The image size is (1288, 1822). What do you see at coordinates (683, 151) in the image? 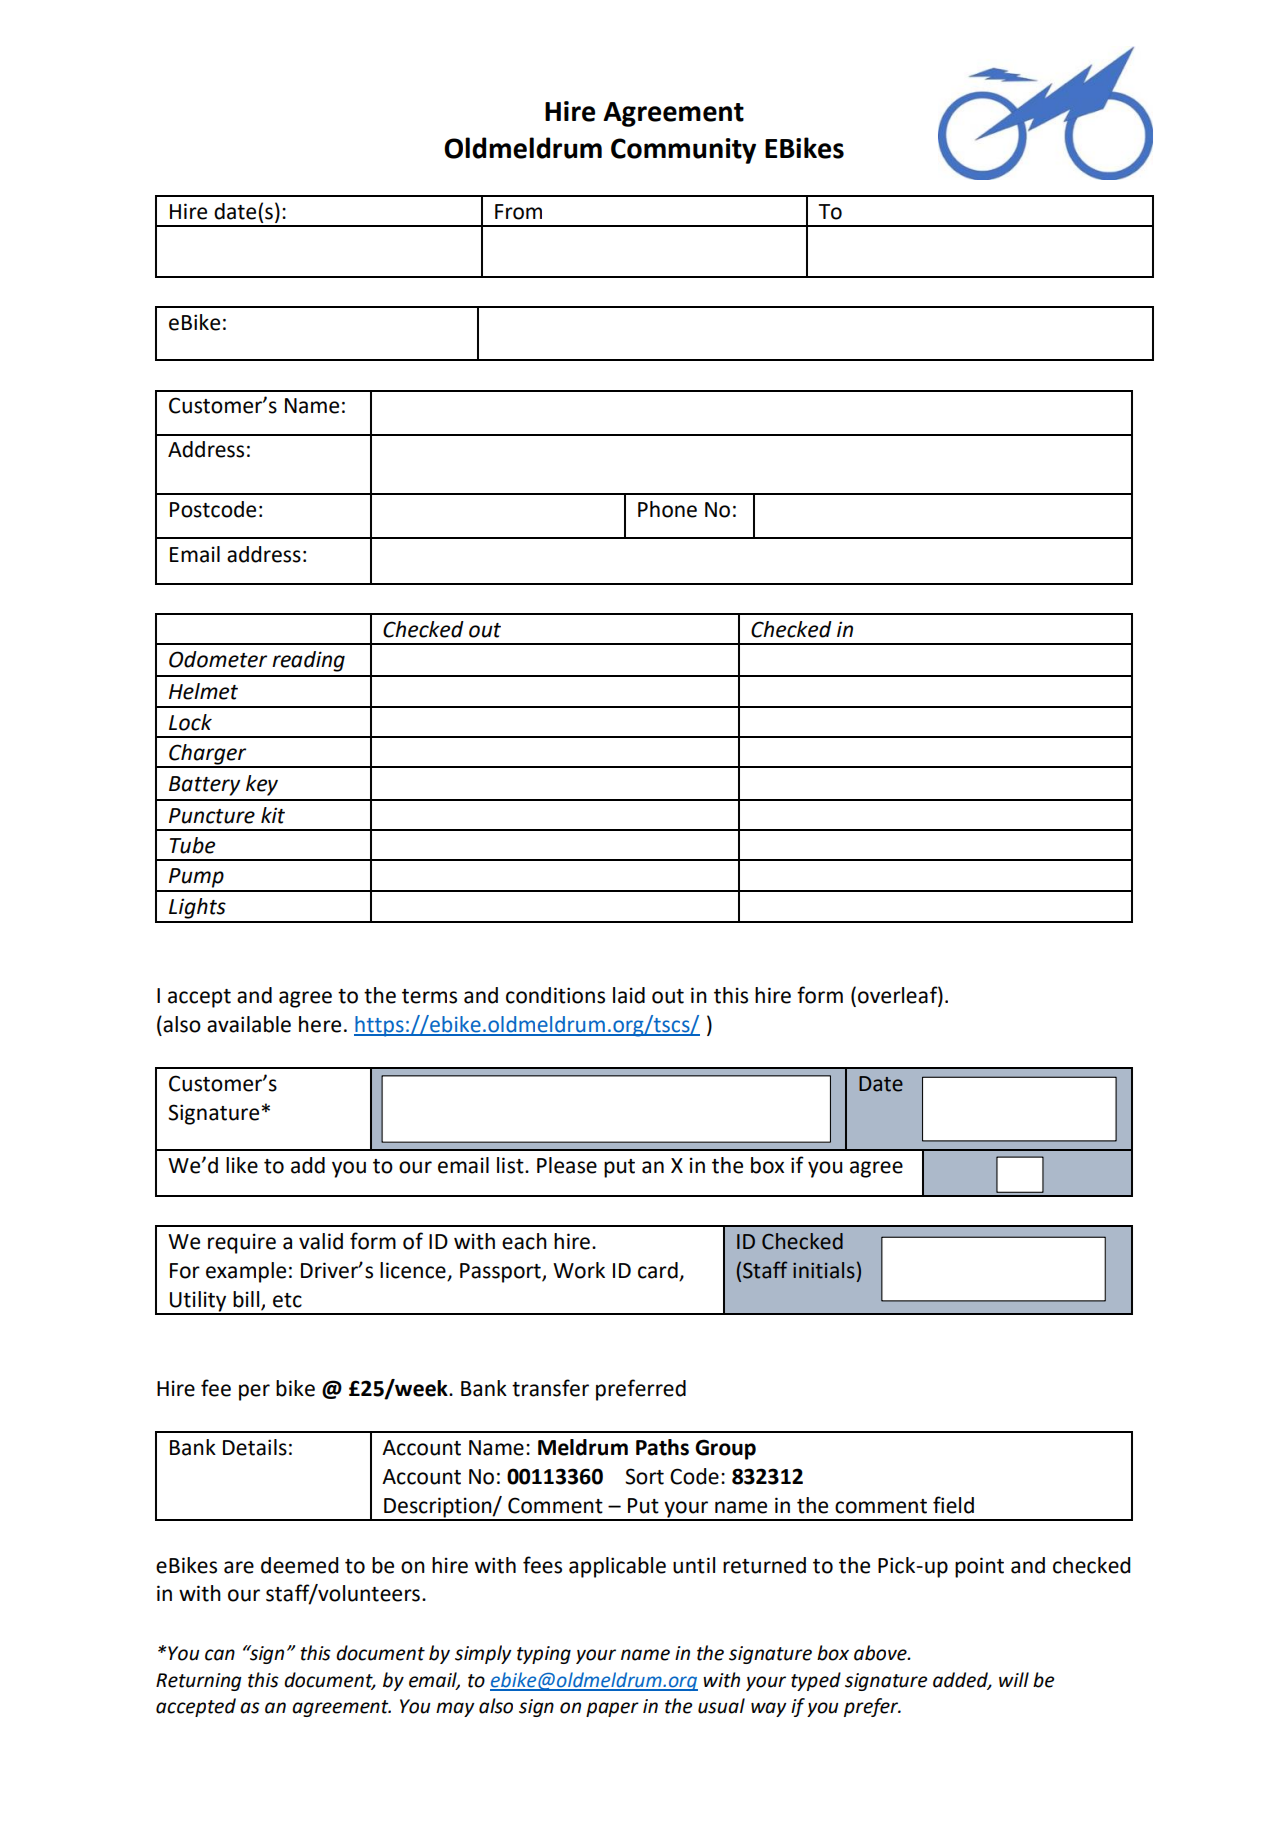
I see `Community` at bounding box center [683, 151].
